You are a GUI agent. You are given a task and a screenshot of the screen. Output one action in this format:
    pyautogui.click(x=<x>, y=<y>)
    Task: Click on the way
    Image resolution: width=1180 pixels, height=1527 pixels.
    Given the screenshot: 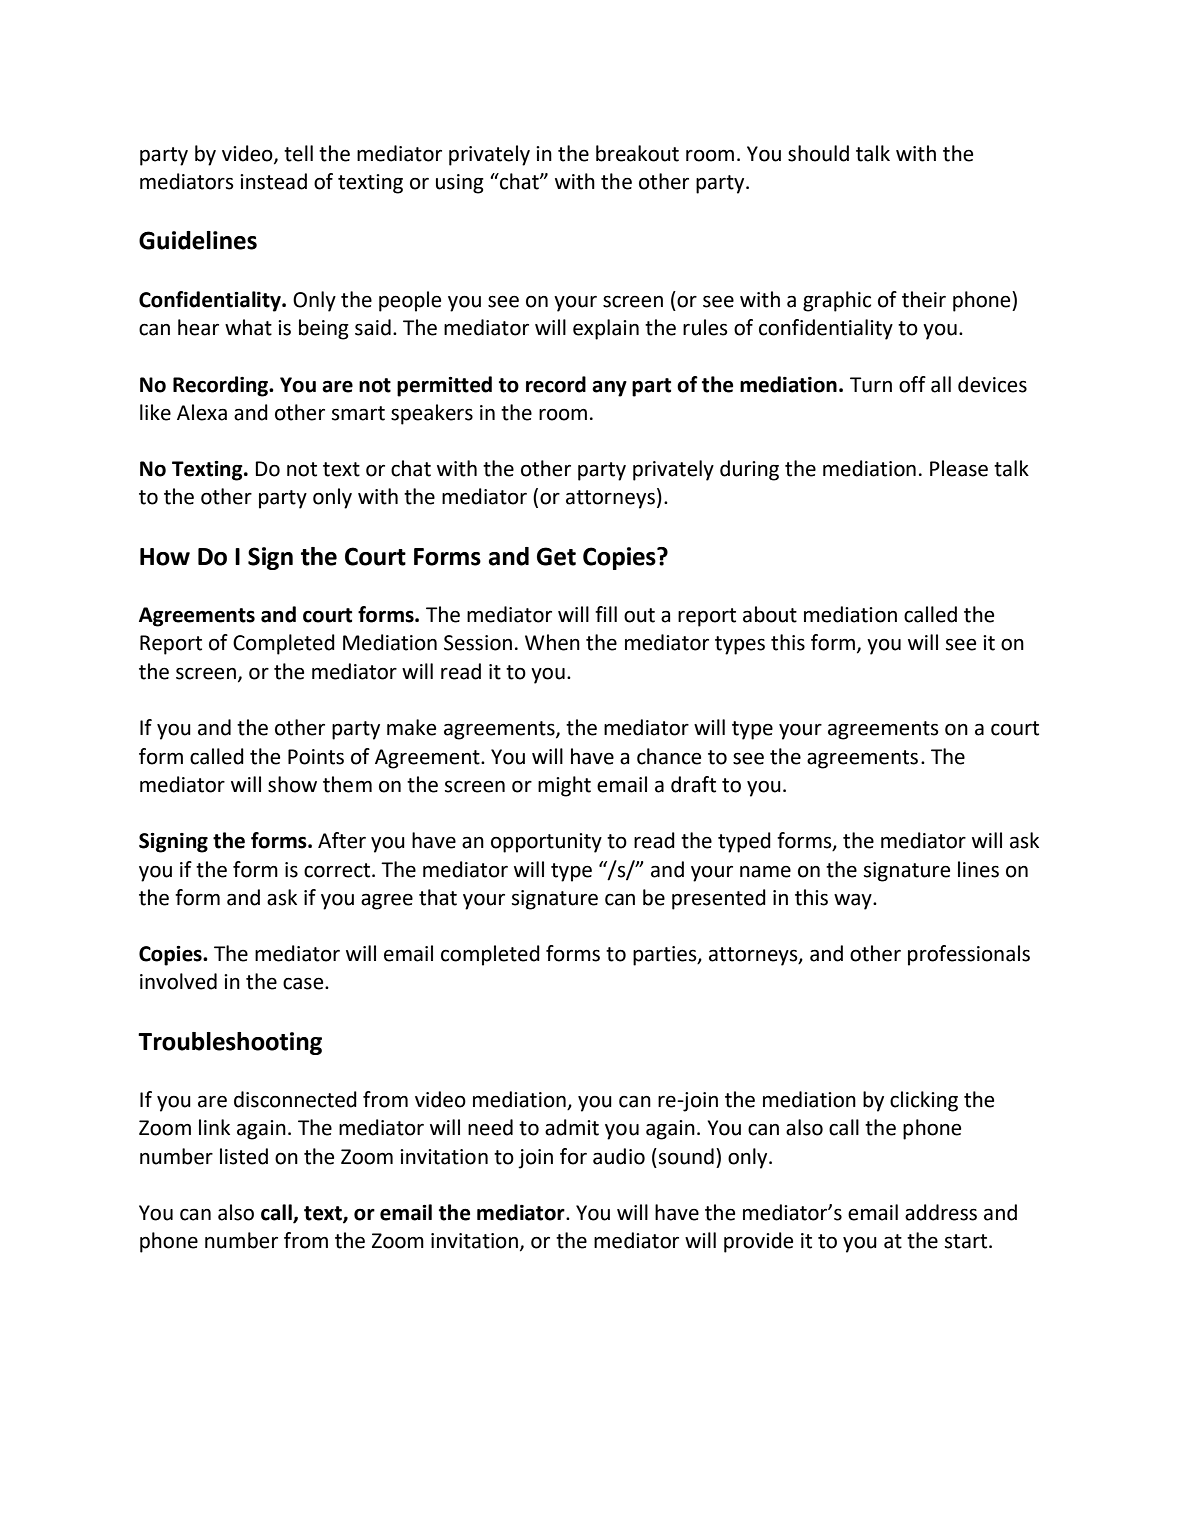 What is the action you would take?
    pyautogui.click(x=854, y=902)
